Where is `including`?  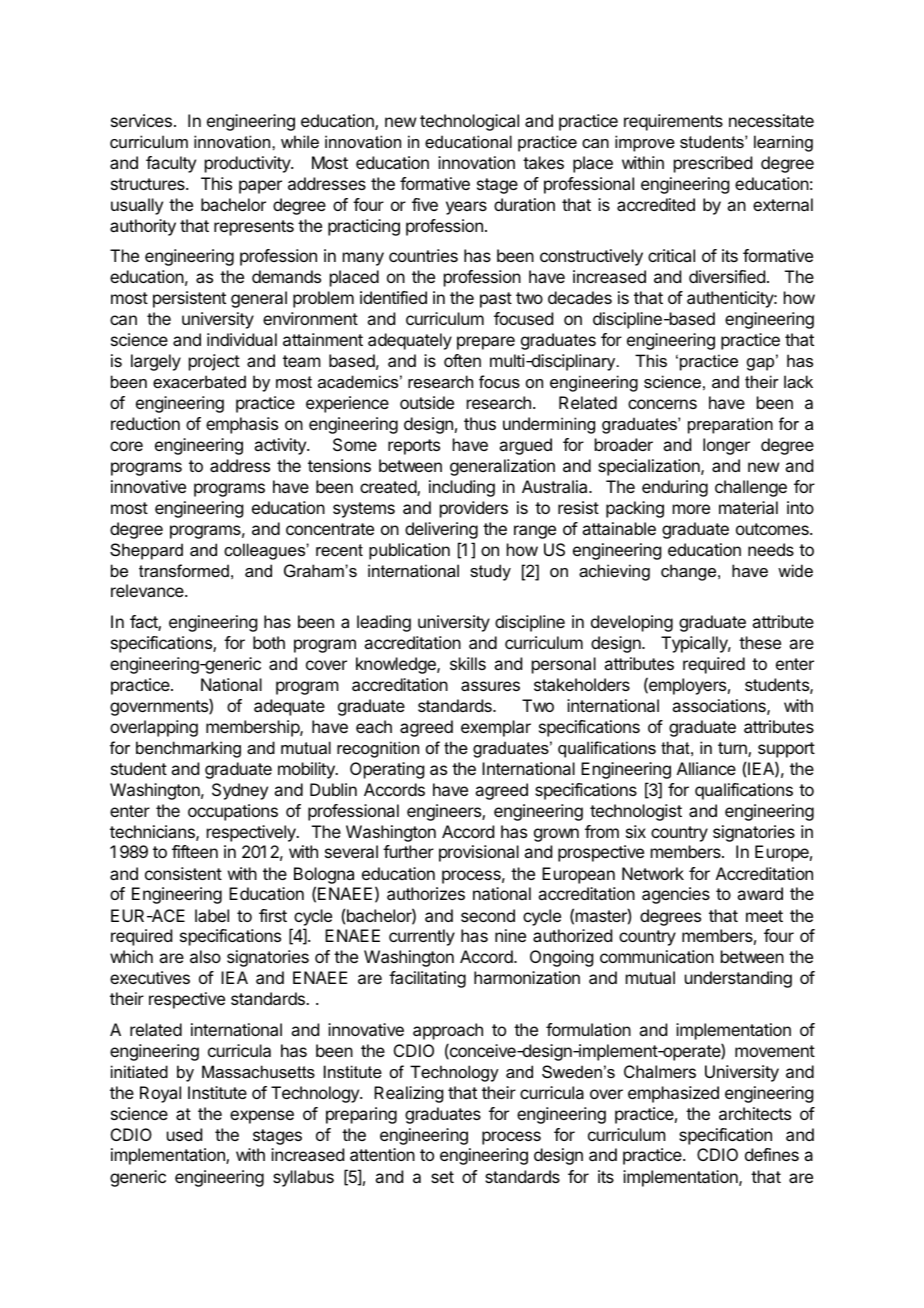
including is located at coordinates (462, 488).
